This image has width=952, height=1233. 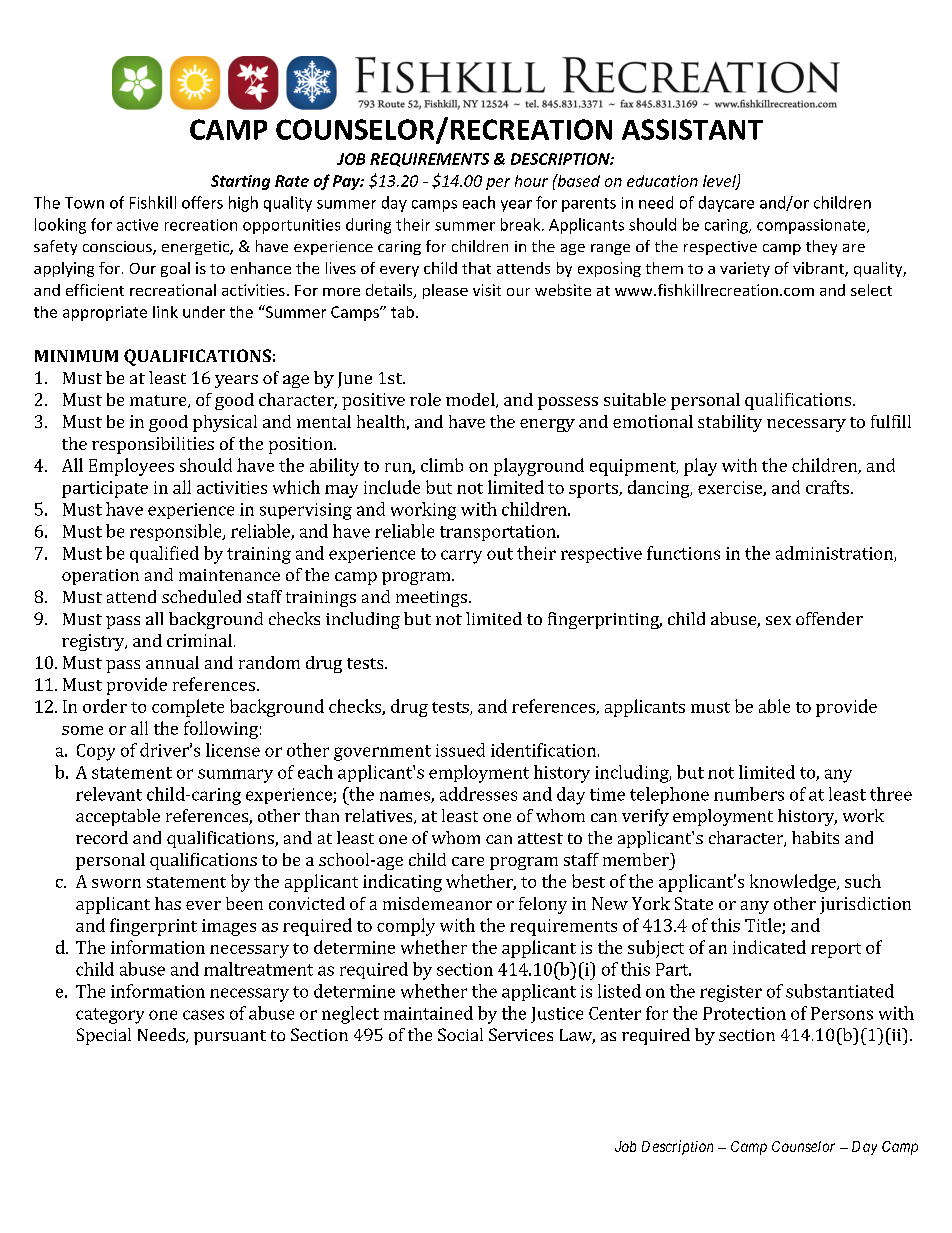 What do you see at coordinates (461, 557) in the image?
I see `carry` at bounding box center [461, 557].
